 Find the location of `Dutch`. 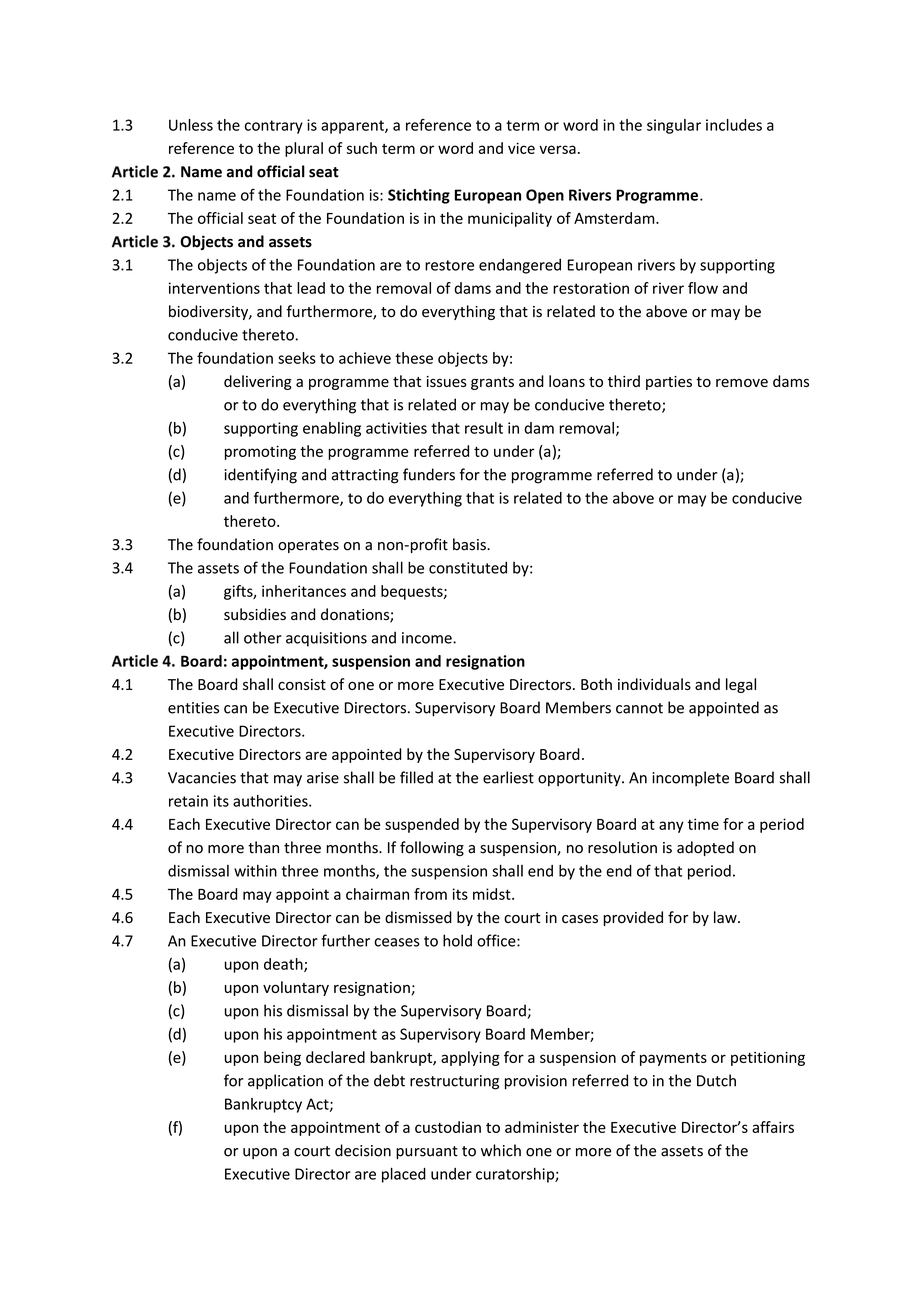

Dutch is located at coordinates (716, 1080).
